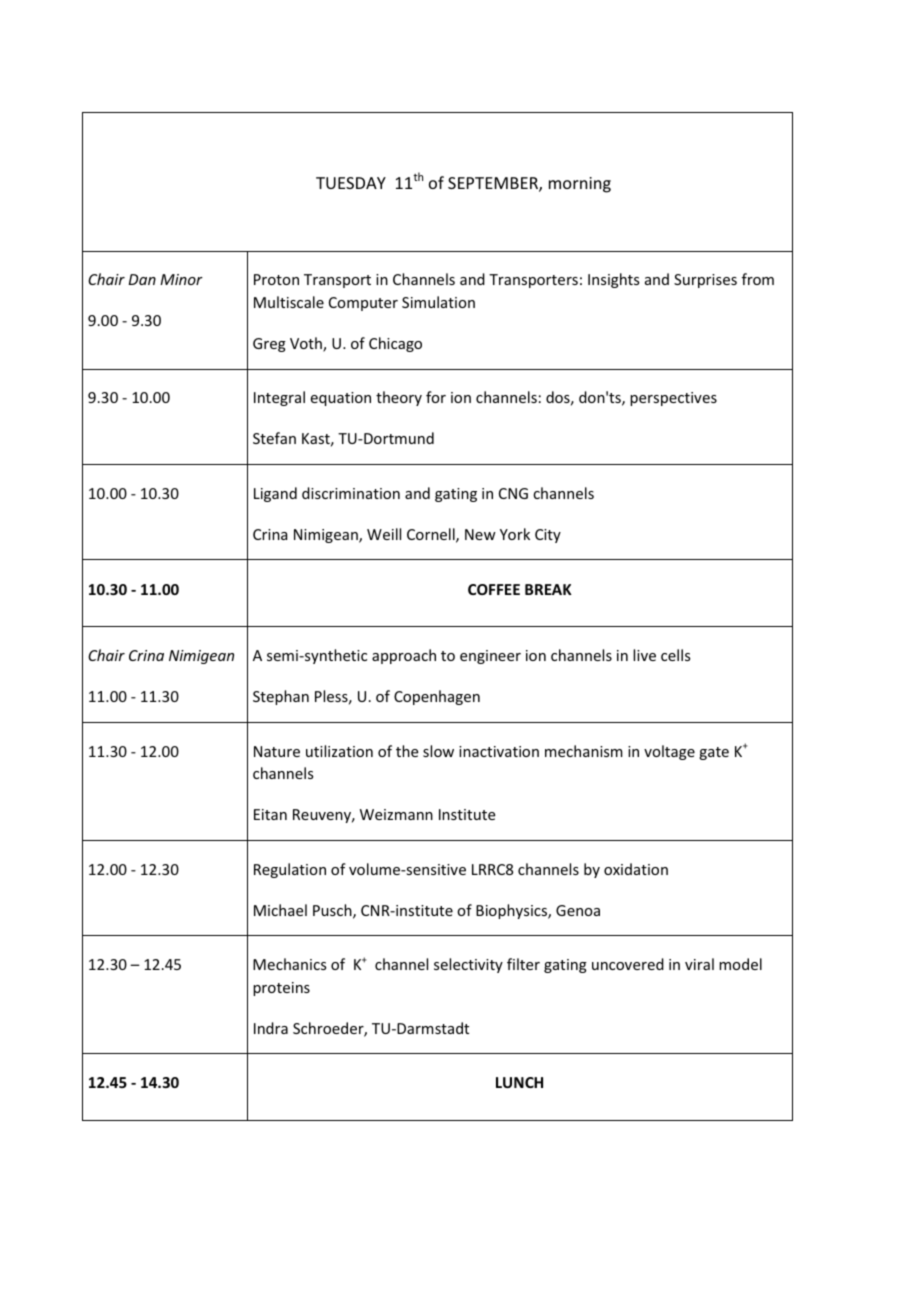 This page has height=1308, width=924. What do you see at coordinates (669, 752) in the page?
I see `voltage` at bounding box center [669, 752].
